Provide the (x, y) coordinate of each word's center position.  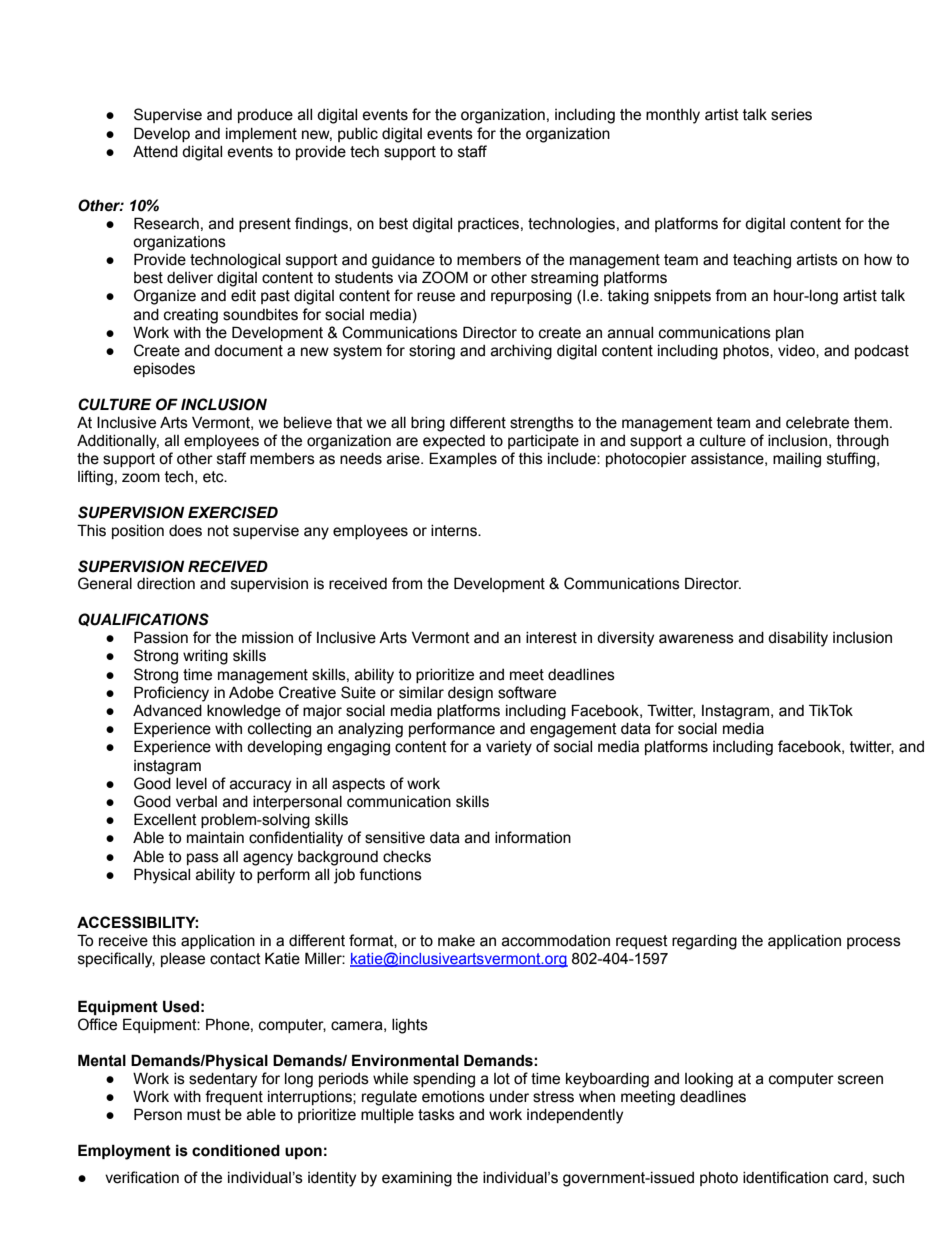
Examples (463, 459)
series (791, 115)
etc (214, 477)
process (874, 943)
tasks (436, 1115)
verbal (196, 802)
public (358, 135)
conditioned (236, 1150)
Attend (155, 151)
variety (509, 748)
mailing (797, 460)
